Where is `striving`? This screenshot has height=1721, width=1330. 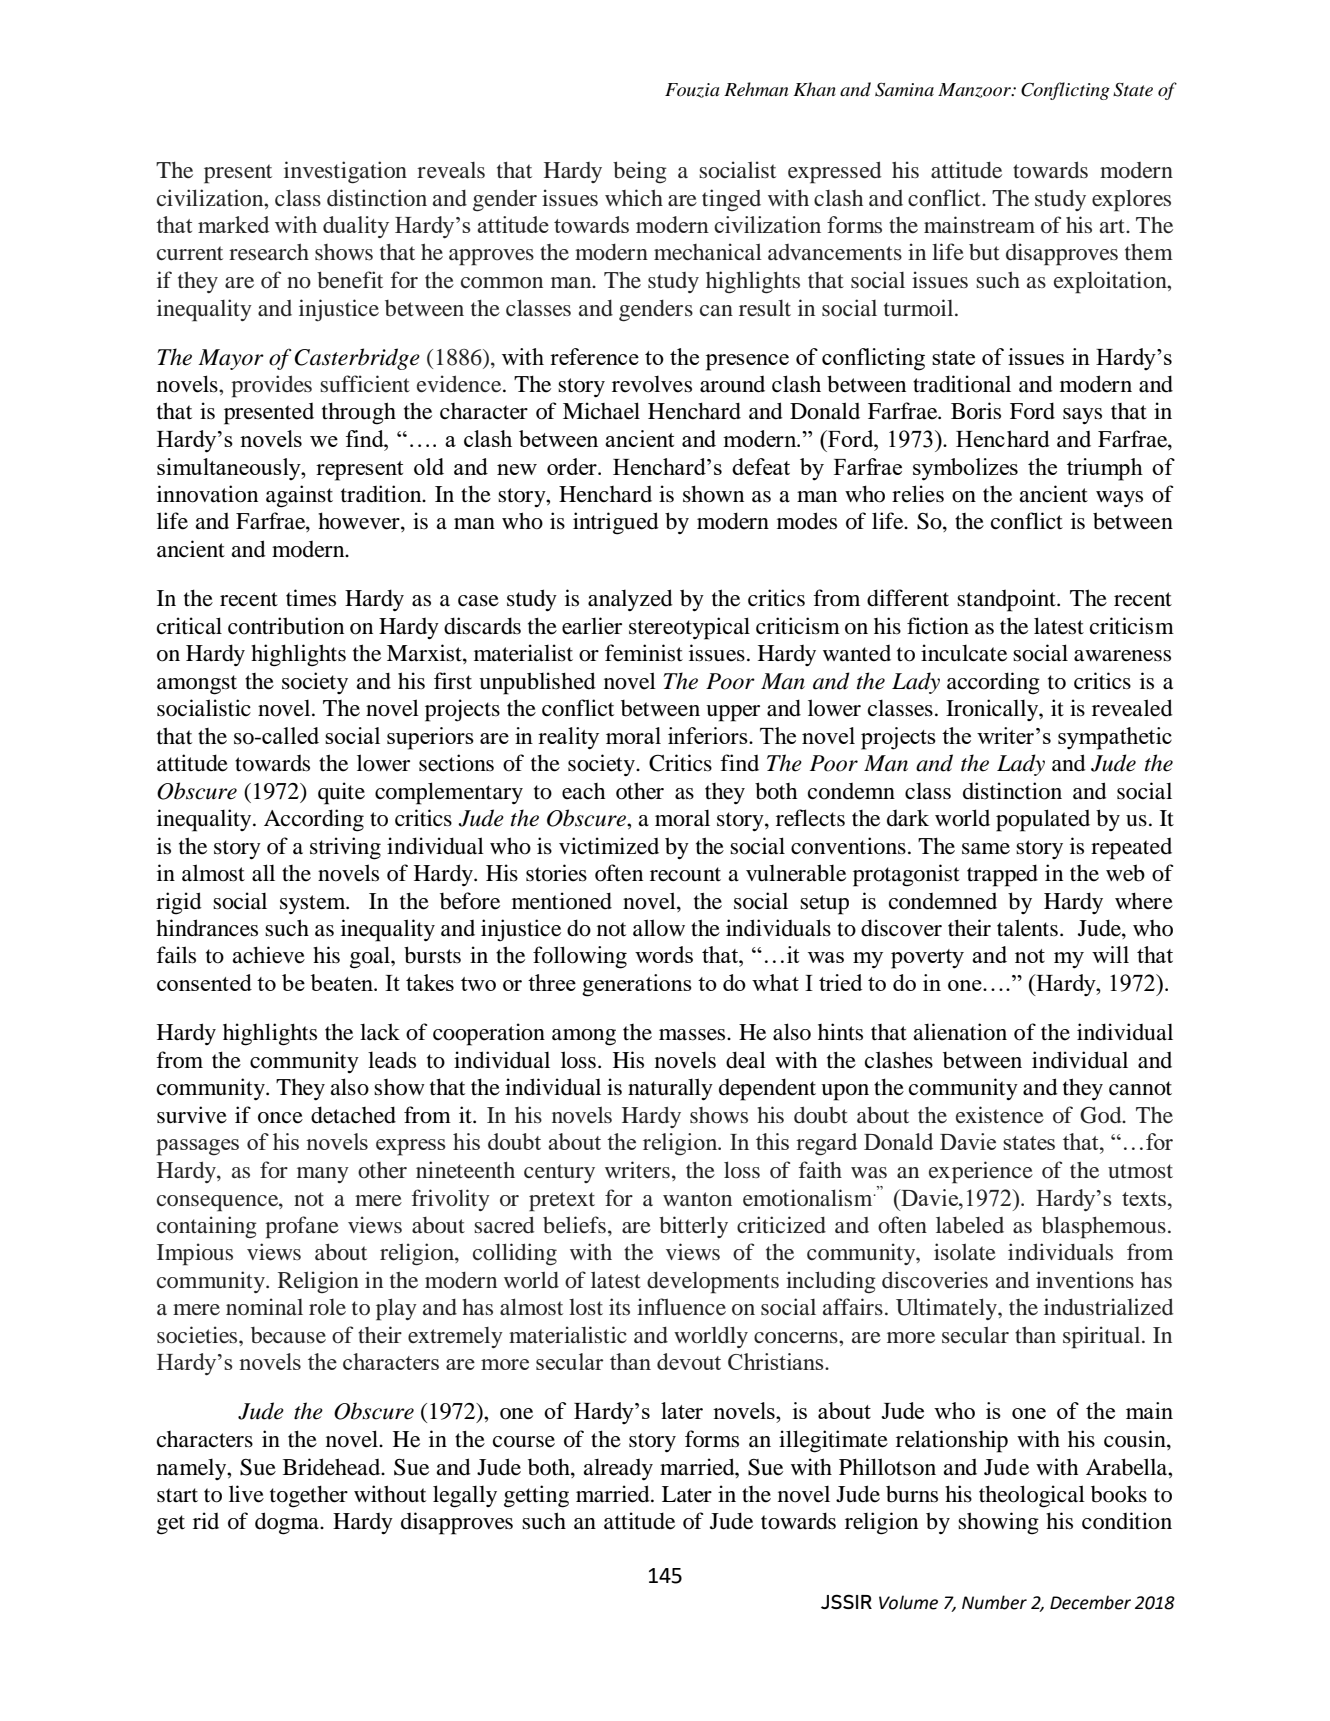
striving is located at coordinates (345, 848).
